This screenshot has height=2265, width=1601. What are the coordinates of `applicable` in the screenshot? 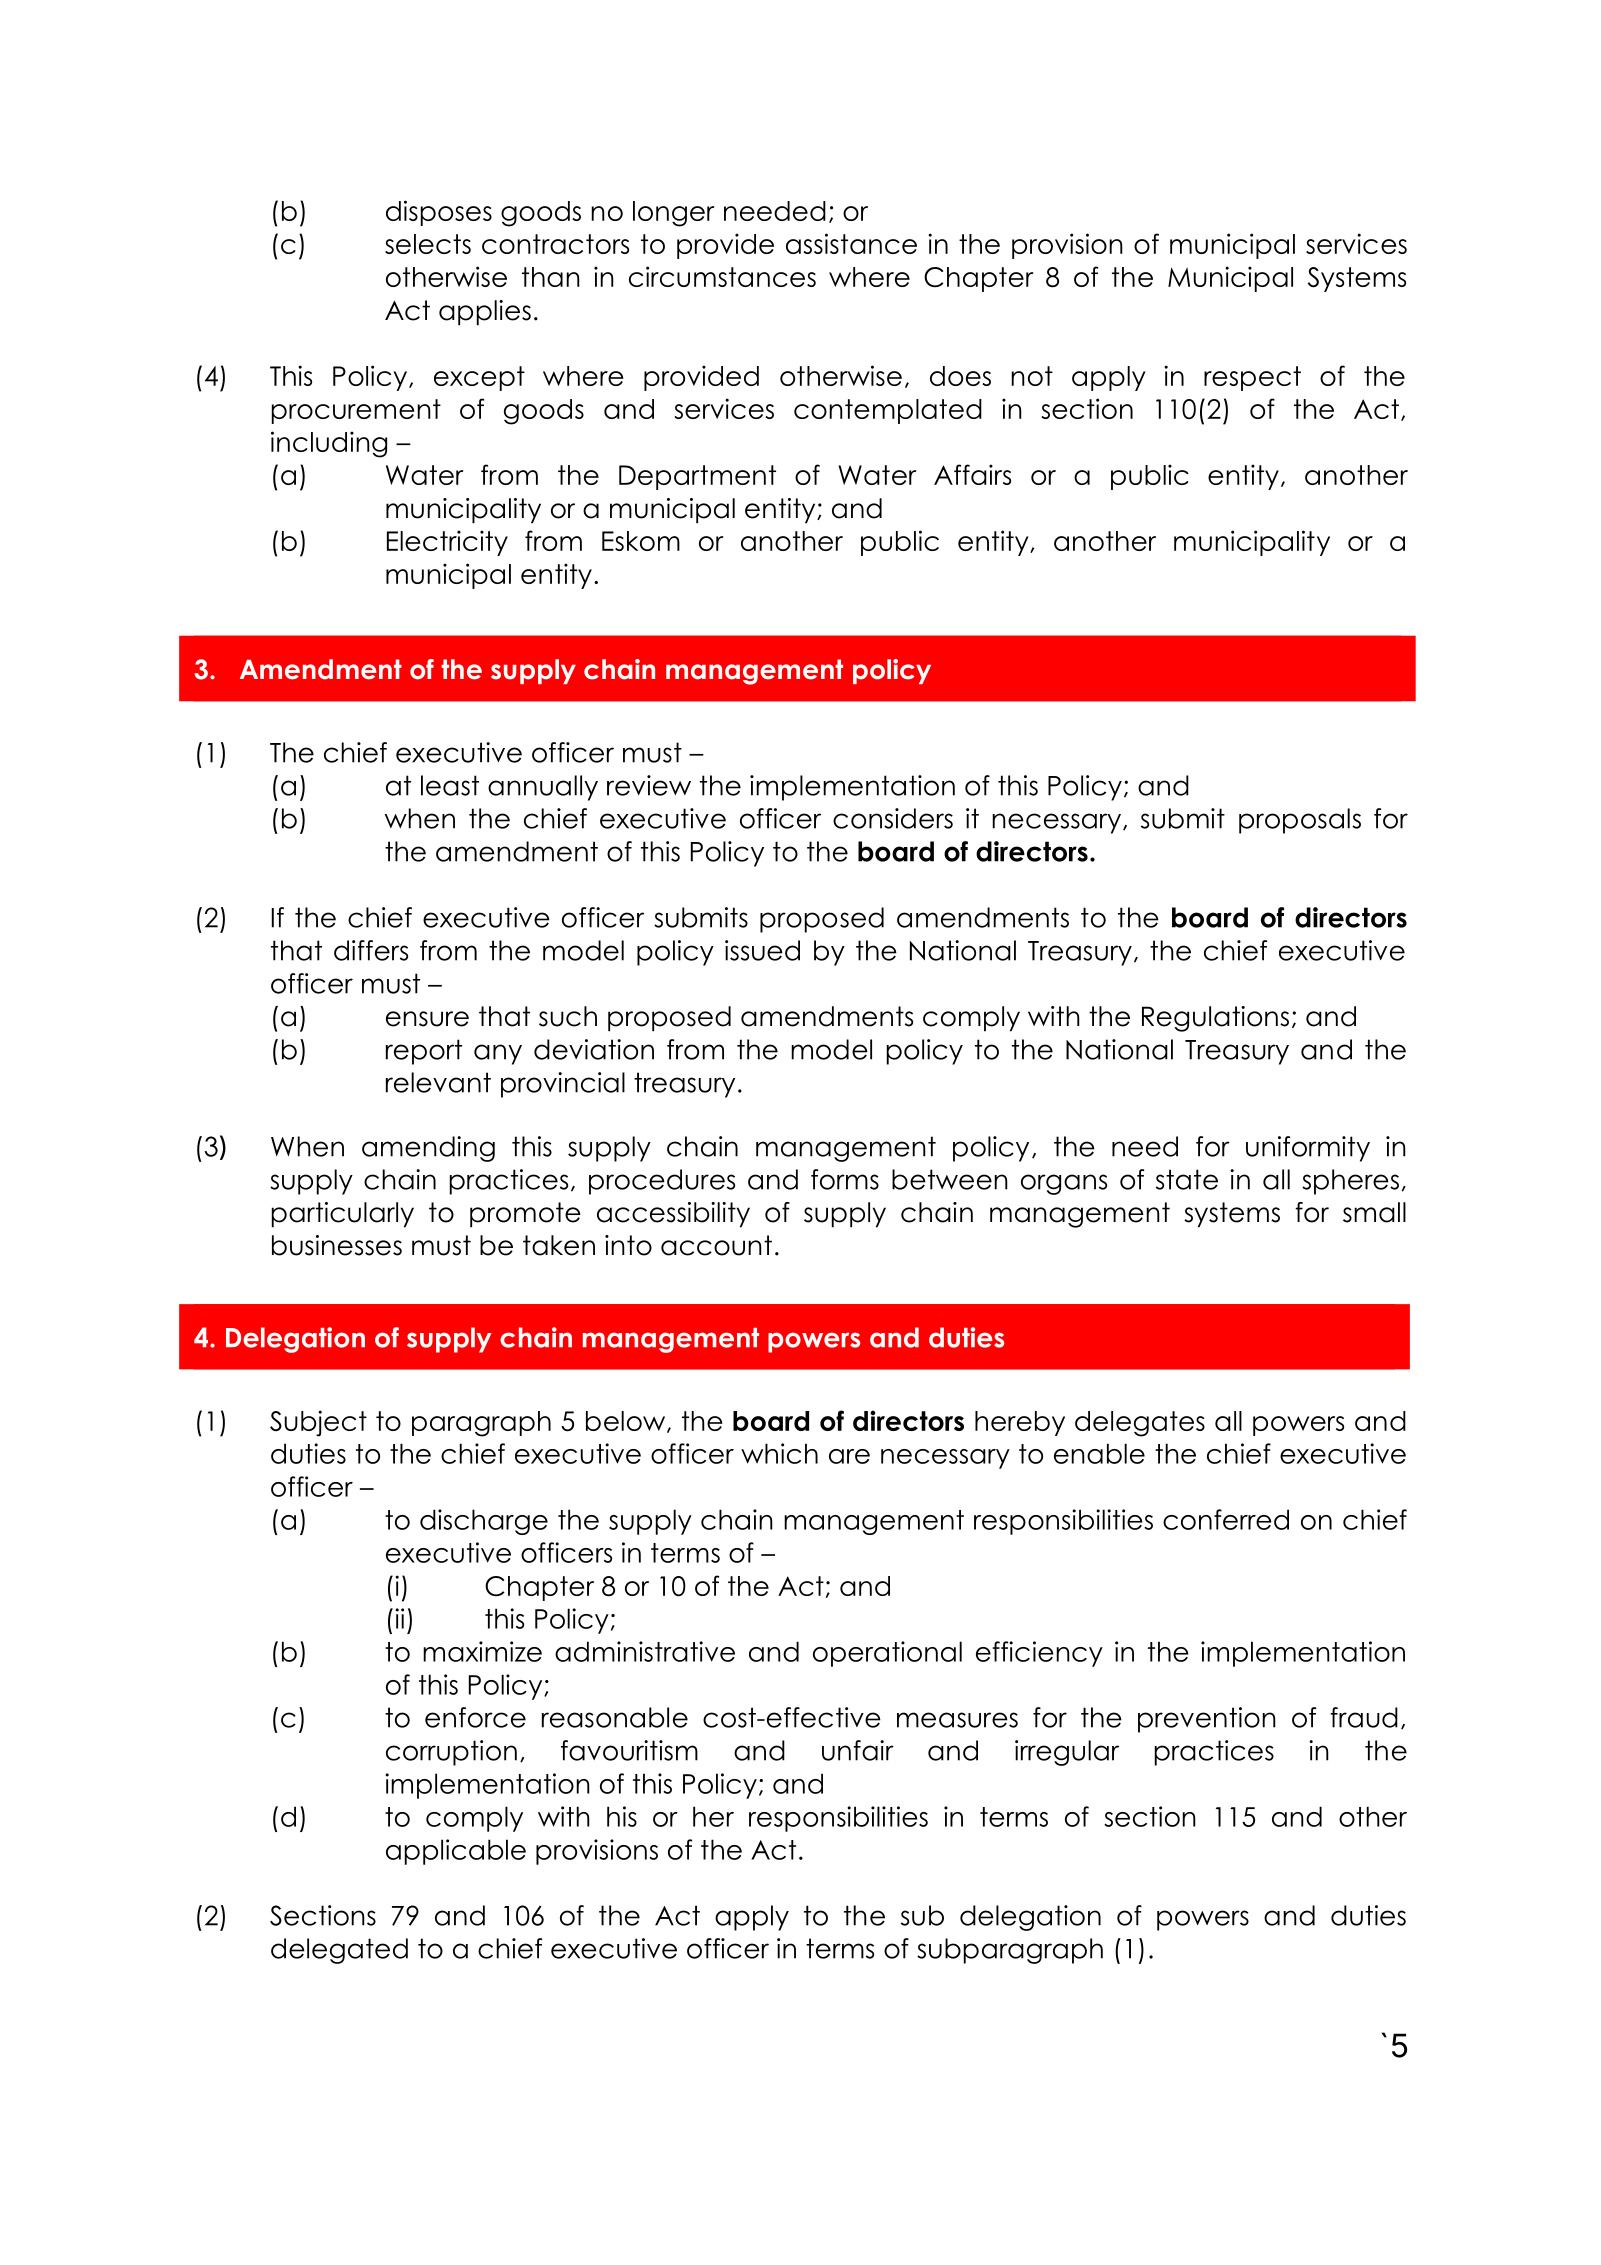 It's located at (456, 1852).
